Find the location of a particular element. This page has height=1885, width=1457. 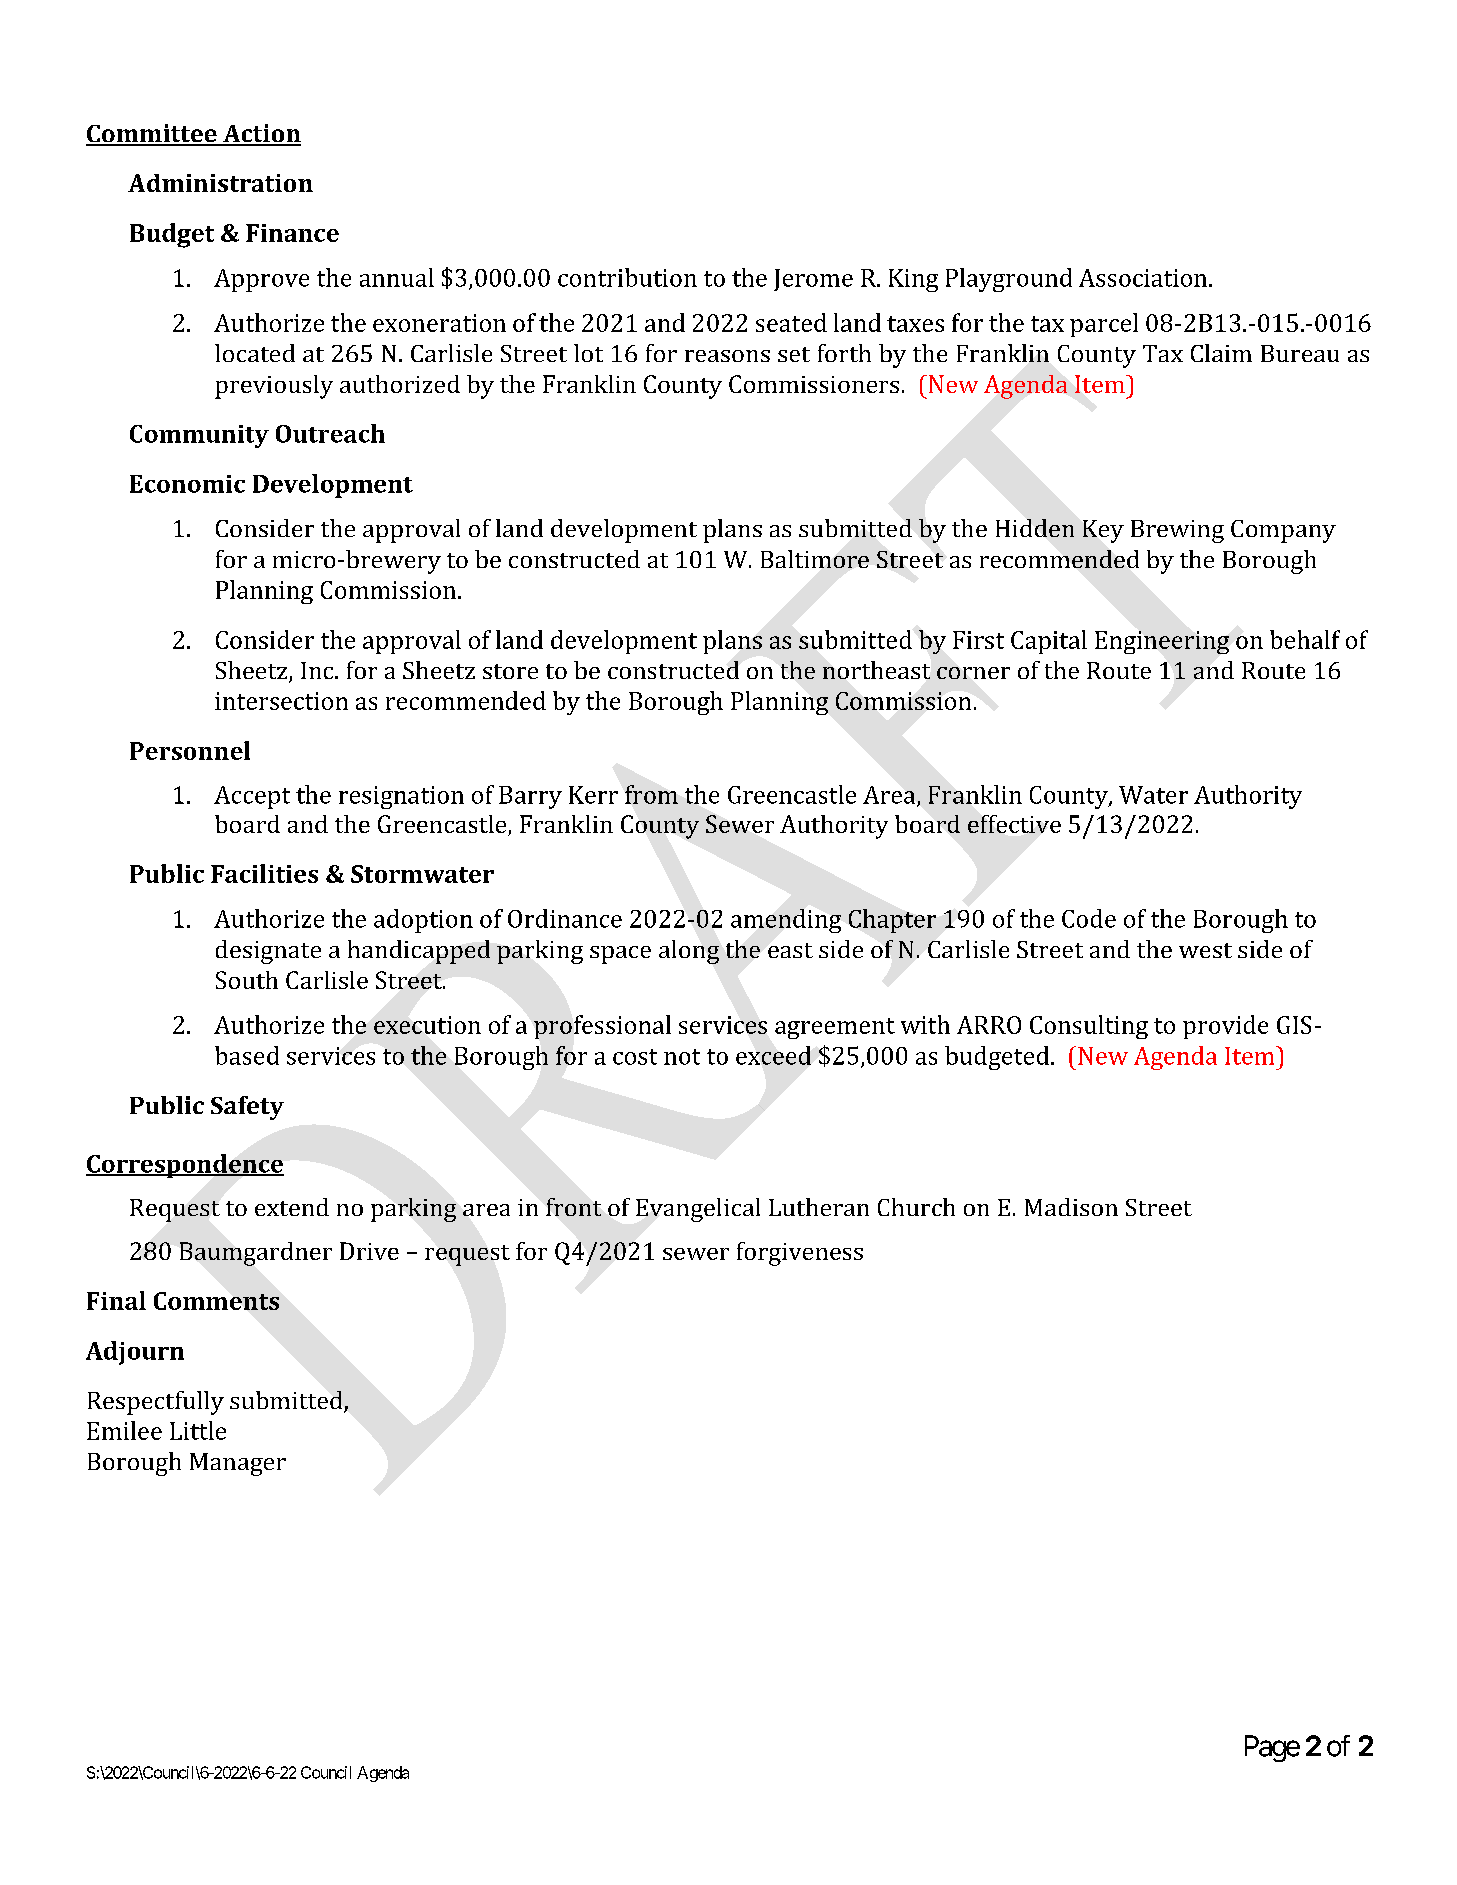

contribution is located at coordinates (627, 277).
